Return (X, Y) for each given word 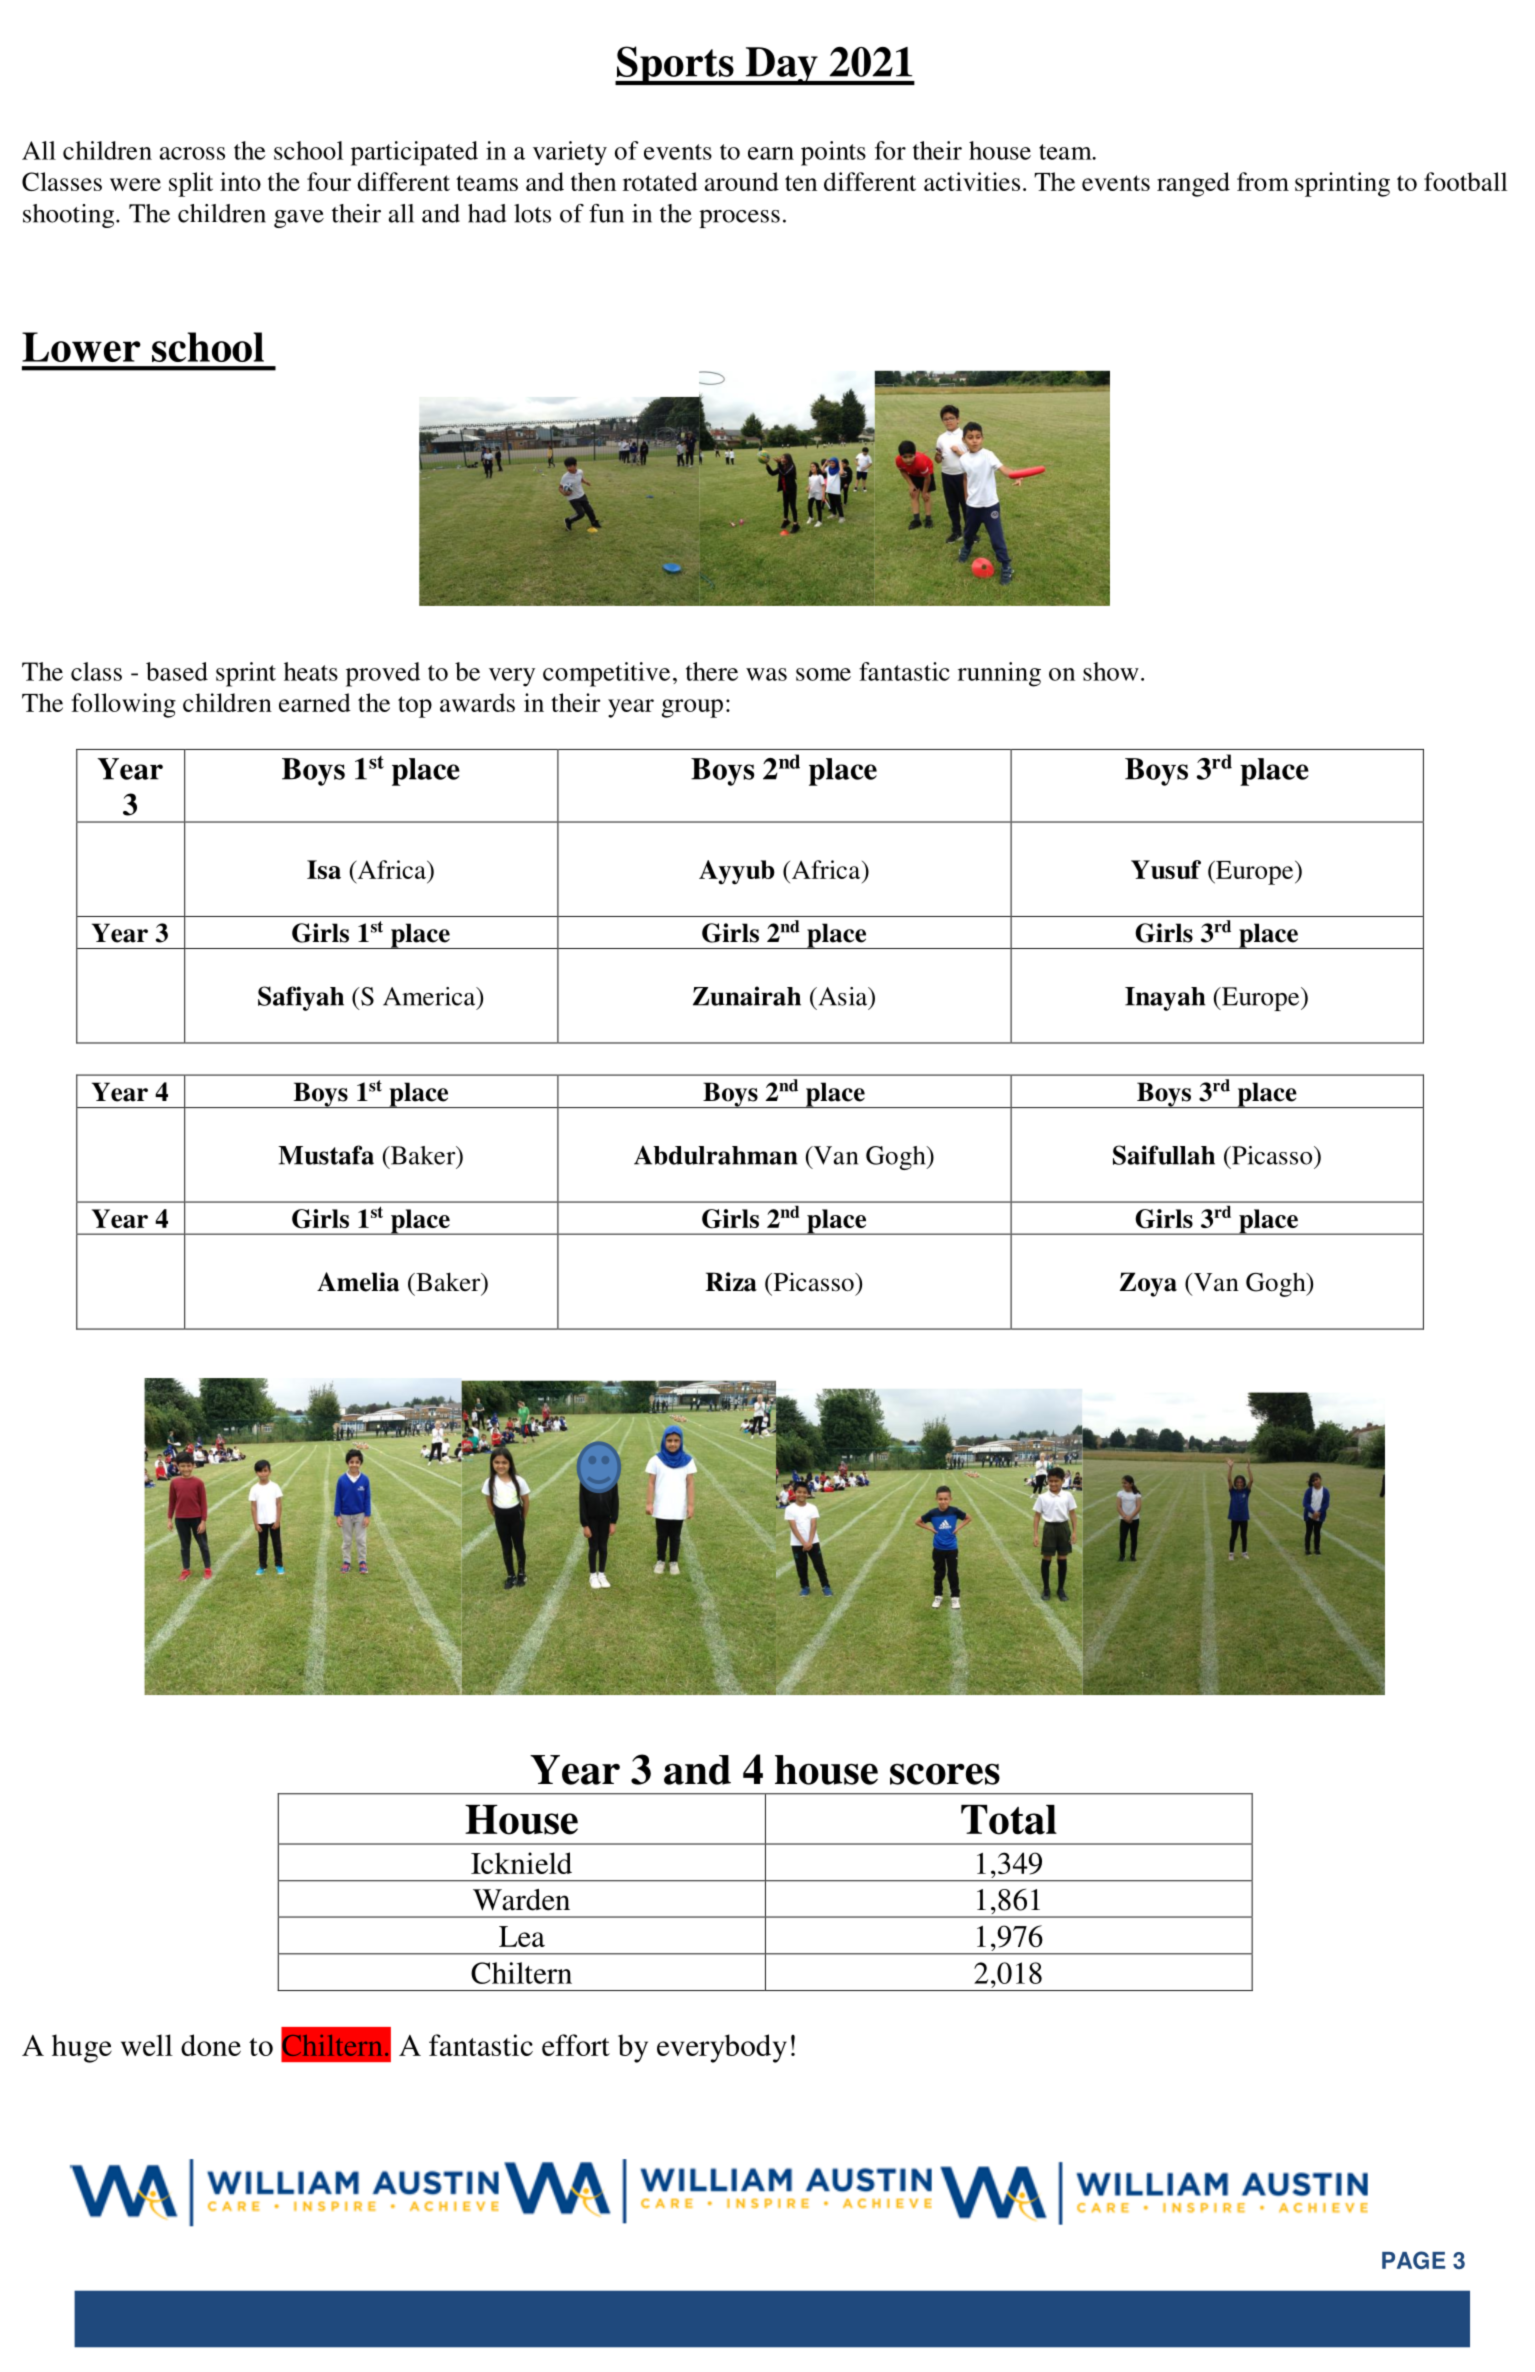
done (211, 2045)
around (742, 181)
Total (1009, 1820)
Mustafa (326, 1155)
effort (576, 2045)
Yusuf (1166, 869)
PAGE (1413, 2260)
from (1263, 181)
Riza (731, 1282)
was (766, 674)
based (177, 671)
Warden (521, 1900)
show (1111, 671)
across (192, 153)
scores (945, 1774)
